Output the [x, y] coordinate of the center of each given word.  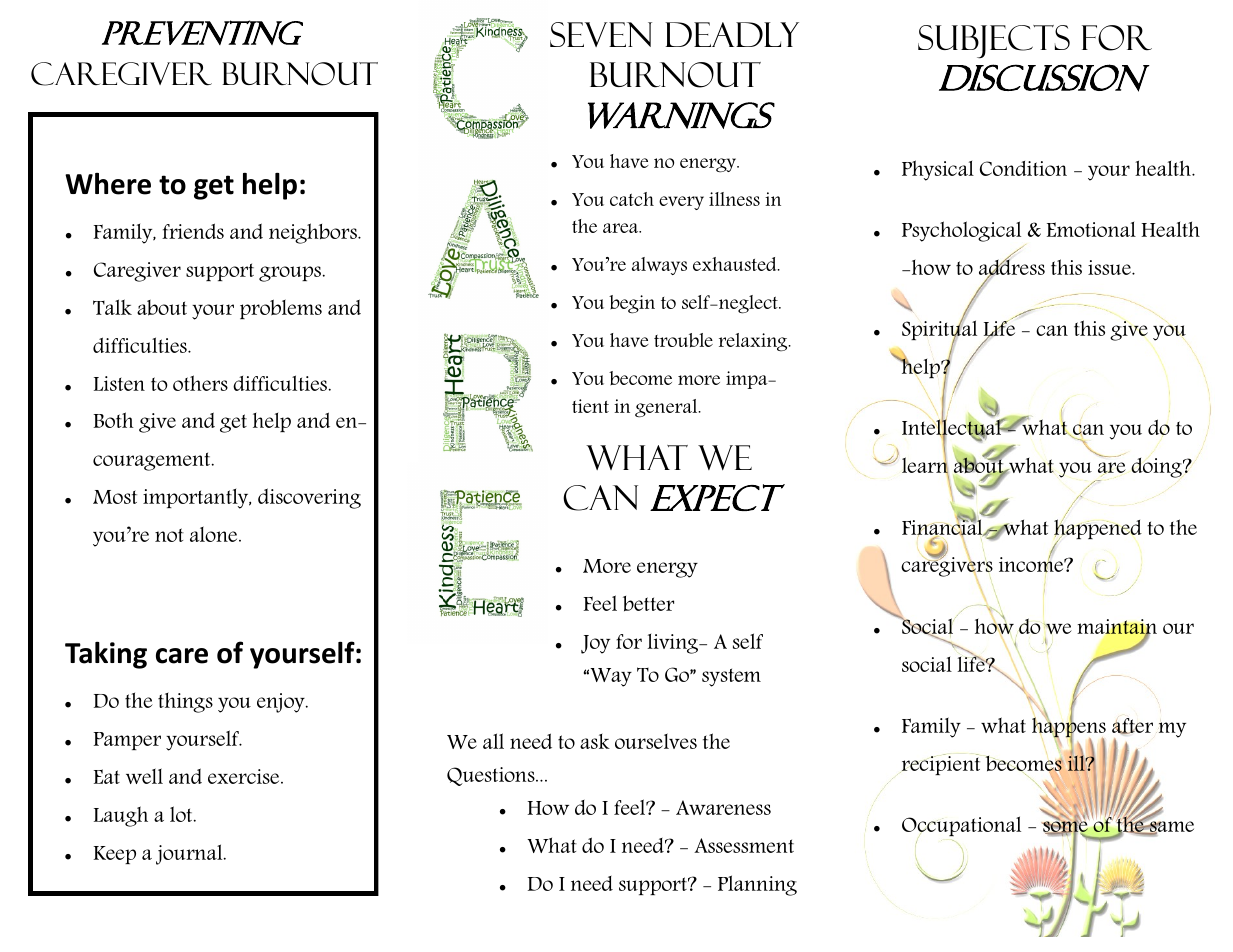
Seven [601, 34]
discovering [309, 498]
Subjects [994, 42]
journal [190, 854]
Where [108, 184]
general [667, 408]
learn [925, 466]
